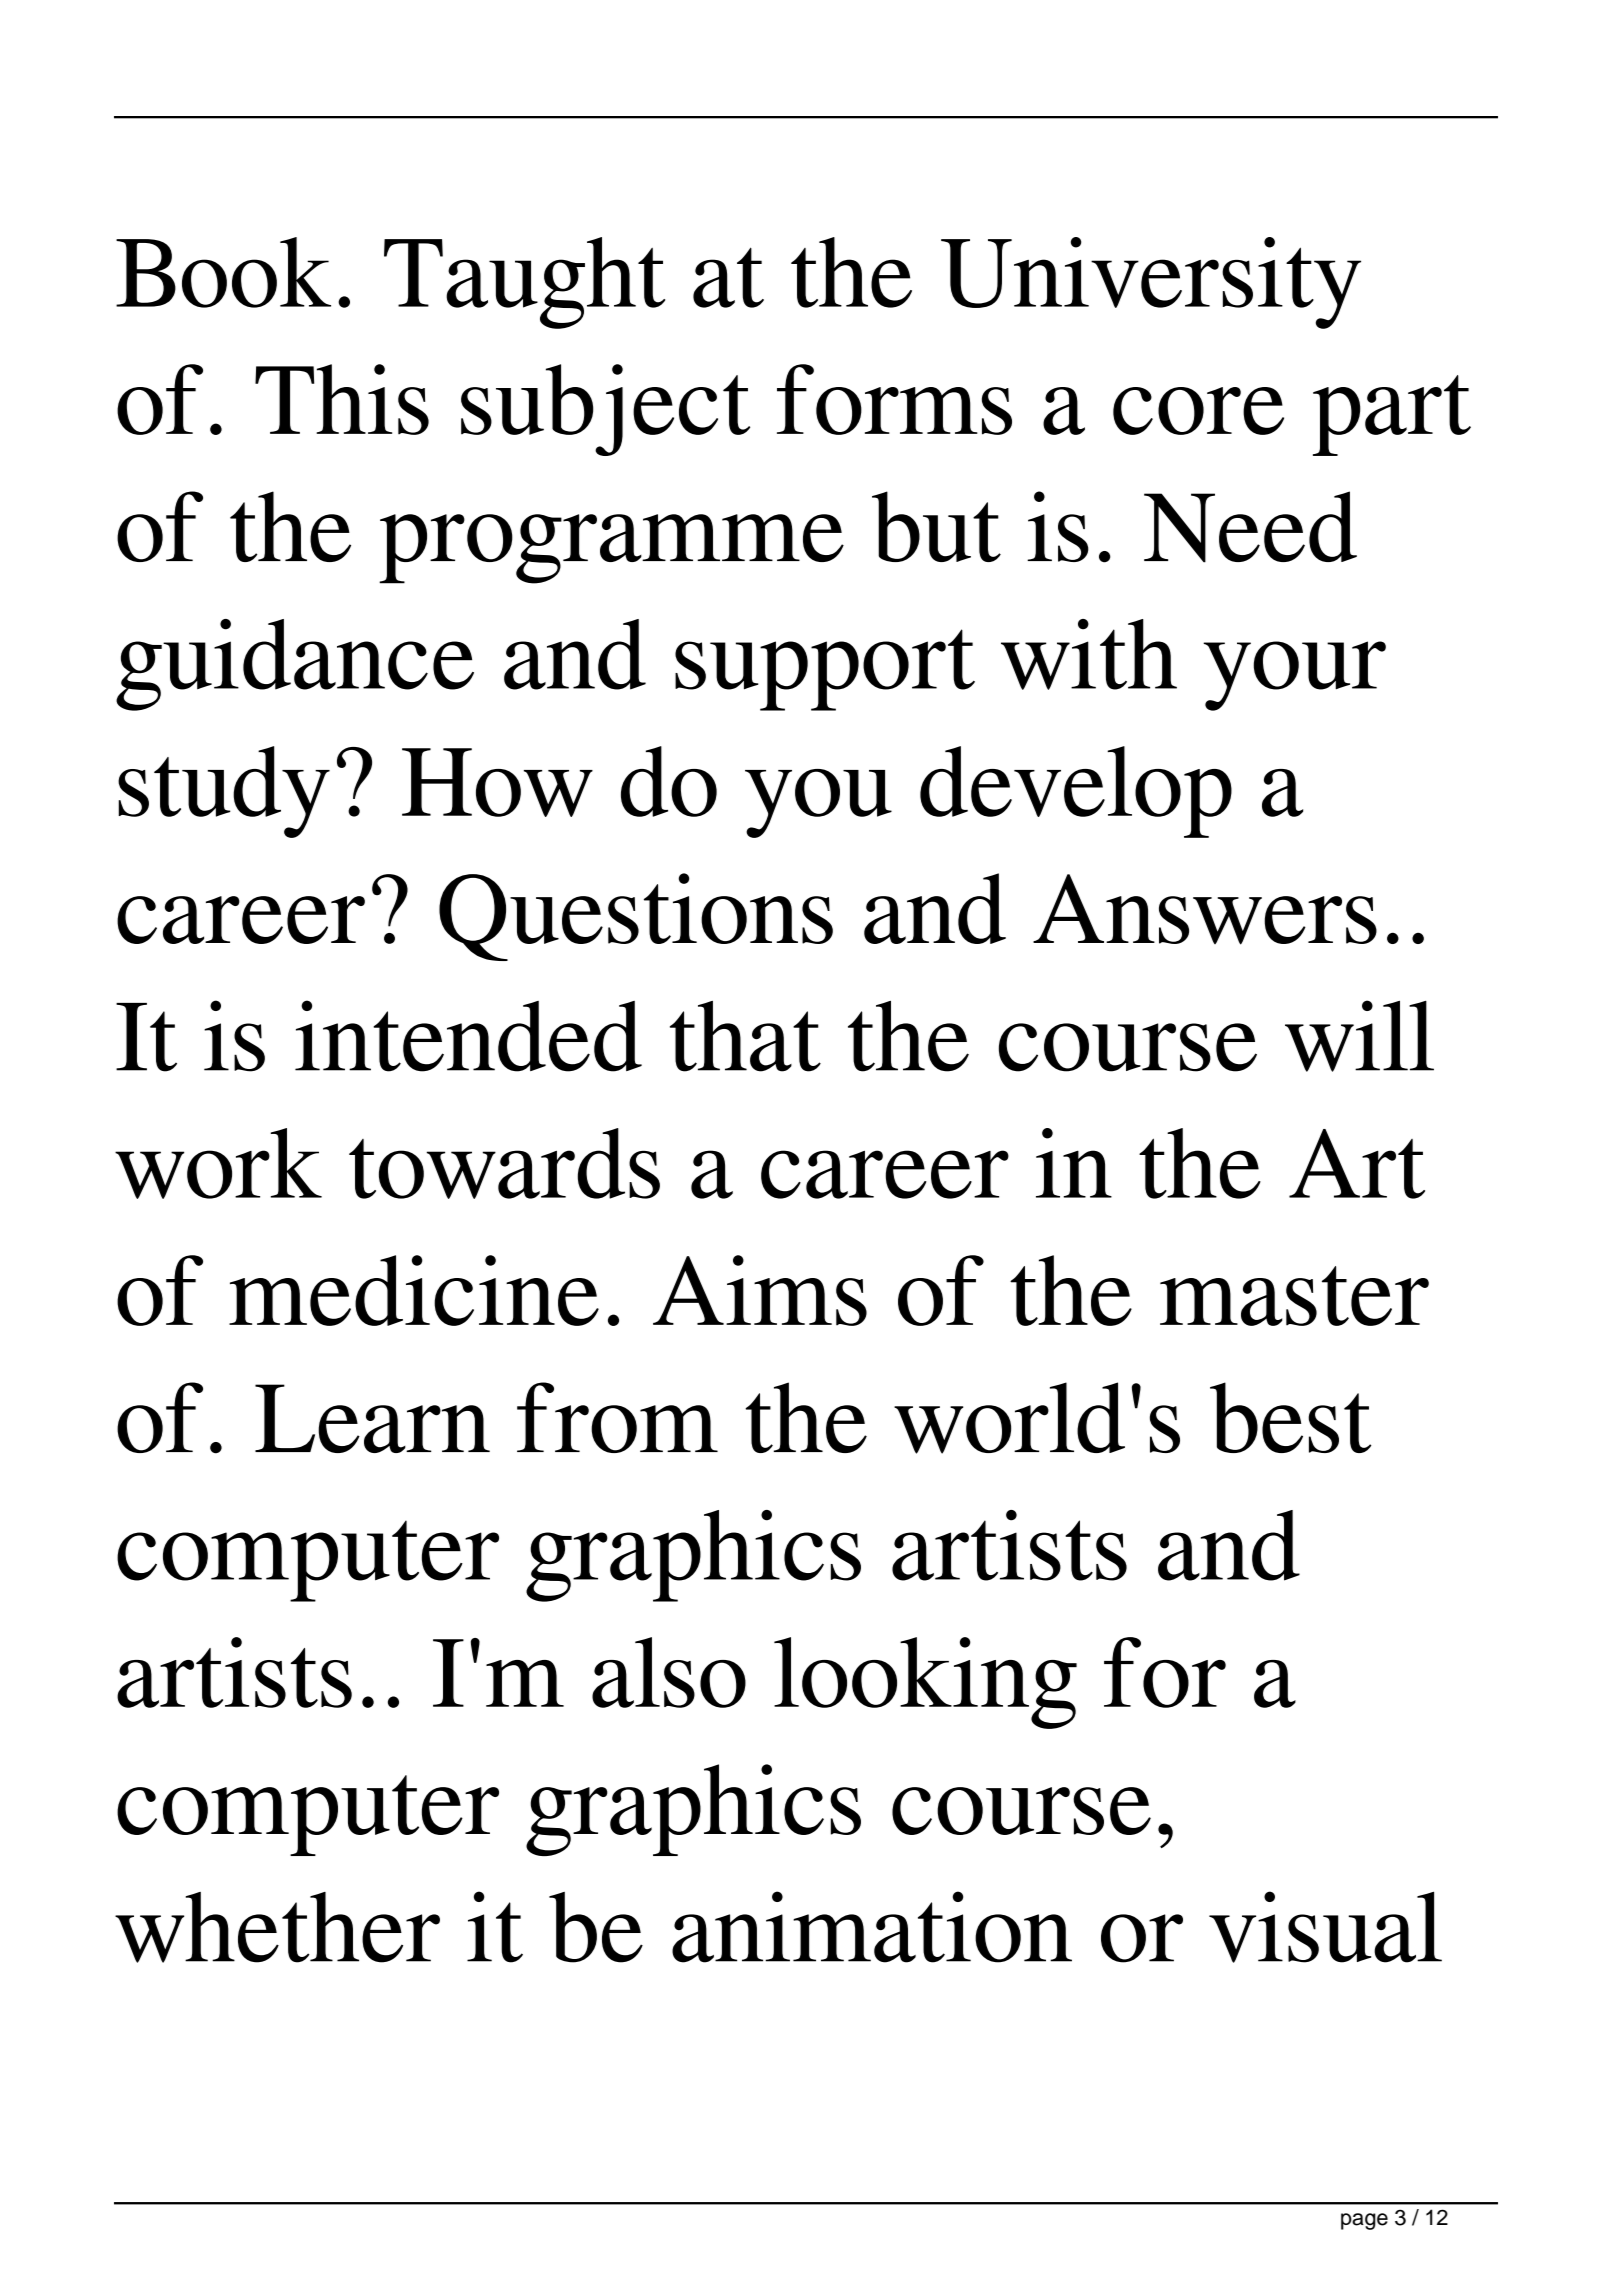 The height and width of the image is (2280, 1612). I want to click on Answers, so click(1205, 909).
